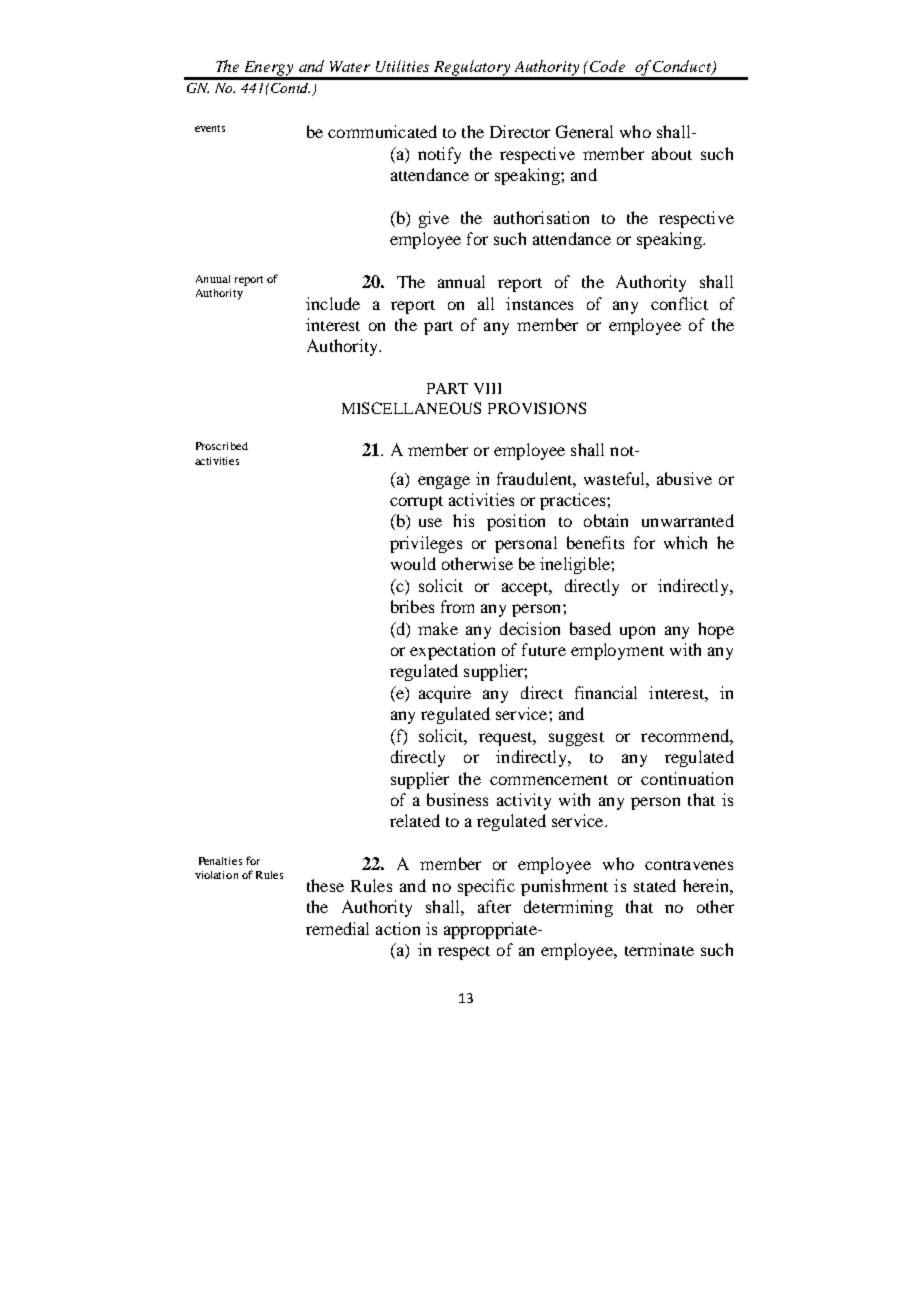 This screenshot has width=924, height=1307. I want to click on VIII, so click(487, 388).
